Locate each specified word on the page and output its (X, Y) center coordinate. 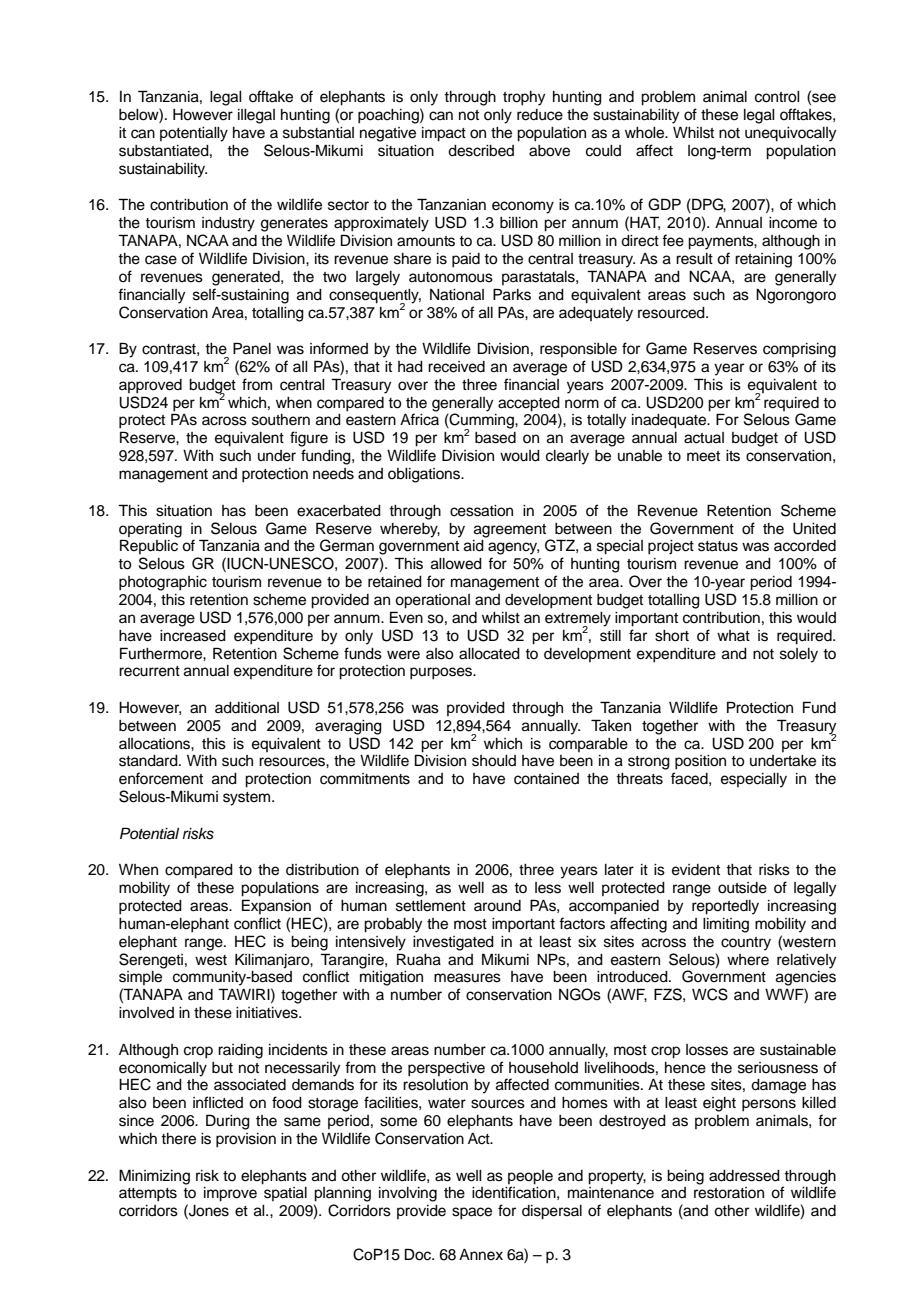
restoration (729, 1193)
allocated (489, 654)
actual (704, 438)
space (472, 1213)
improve (230, 1194)
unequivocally (790, 134)
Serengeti (151, 961)
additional (247, 708)
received (456, 367)
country (746, 944)
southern (281, 420)
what (733, 635)
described (481, 151)
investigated (453, 943)
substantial (318, 133)
